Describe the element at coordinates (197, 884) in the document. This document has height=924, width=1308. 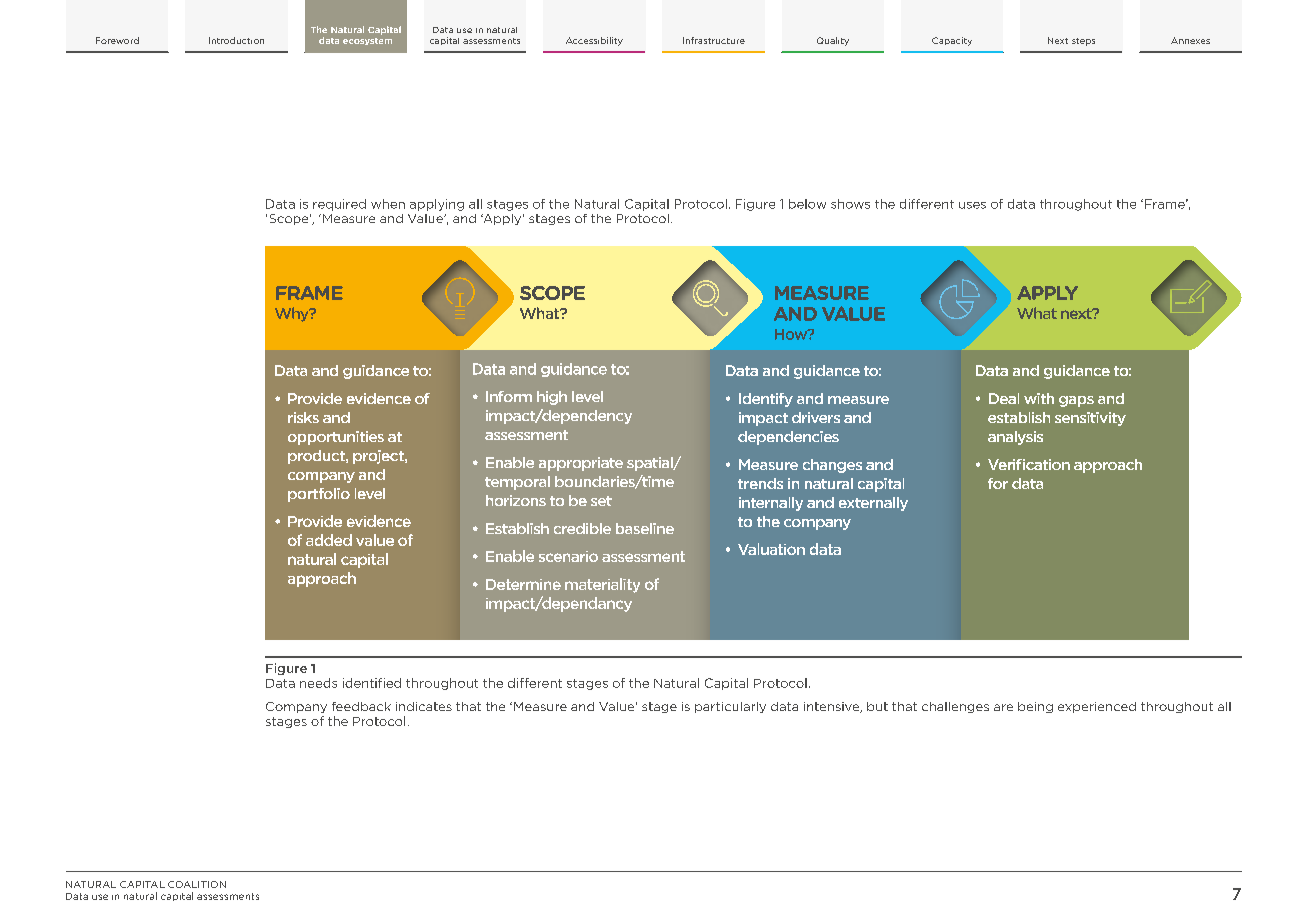
I see `COALITION` at that location.
